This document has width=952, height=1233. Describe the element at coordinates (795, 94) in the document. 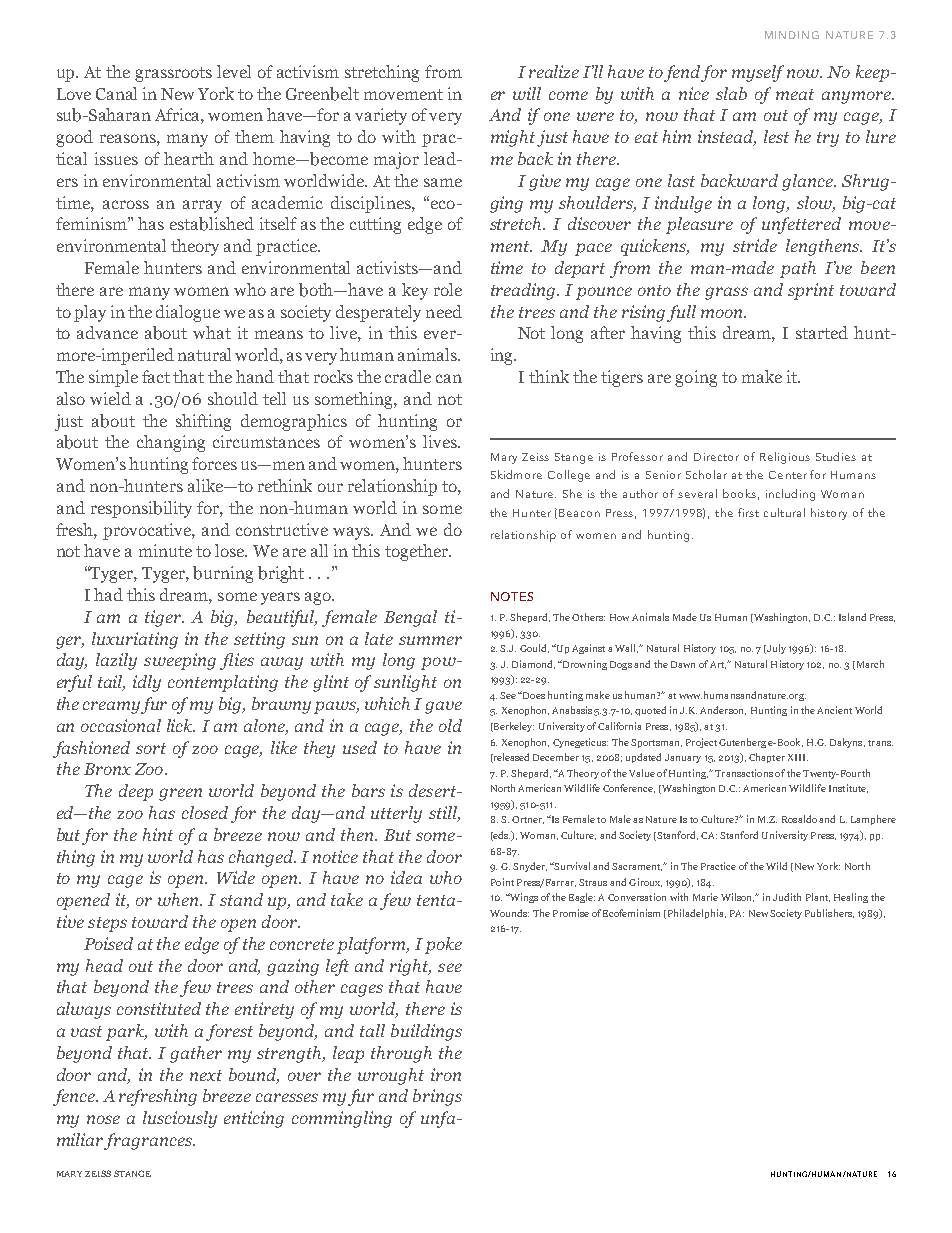

I see `meat` at that location.
